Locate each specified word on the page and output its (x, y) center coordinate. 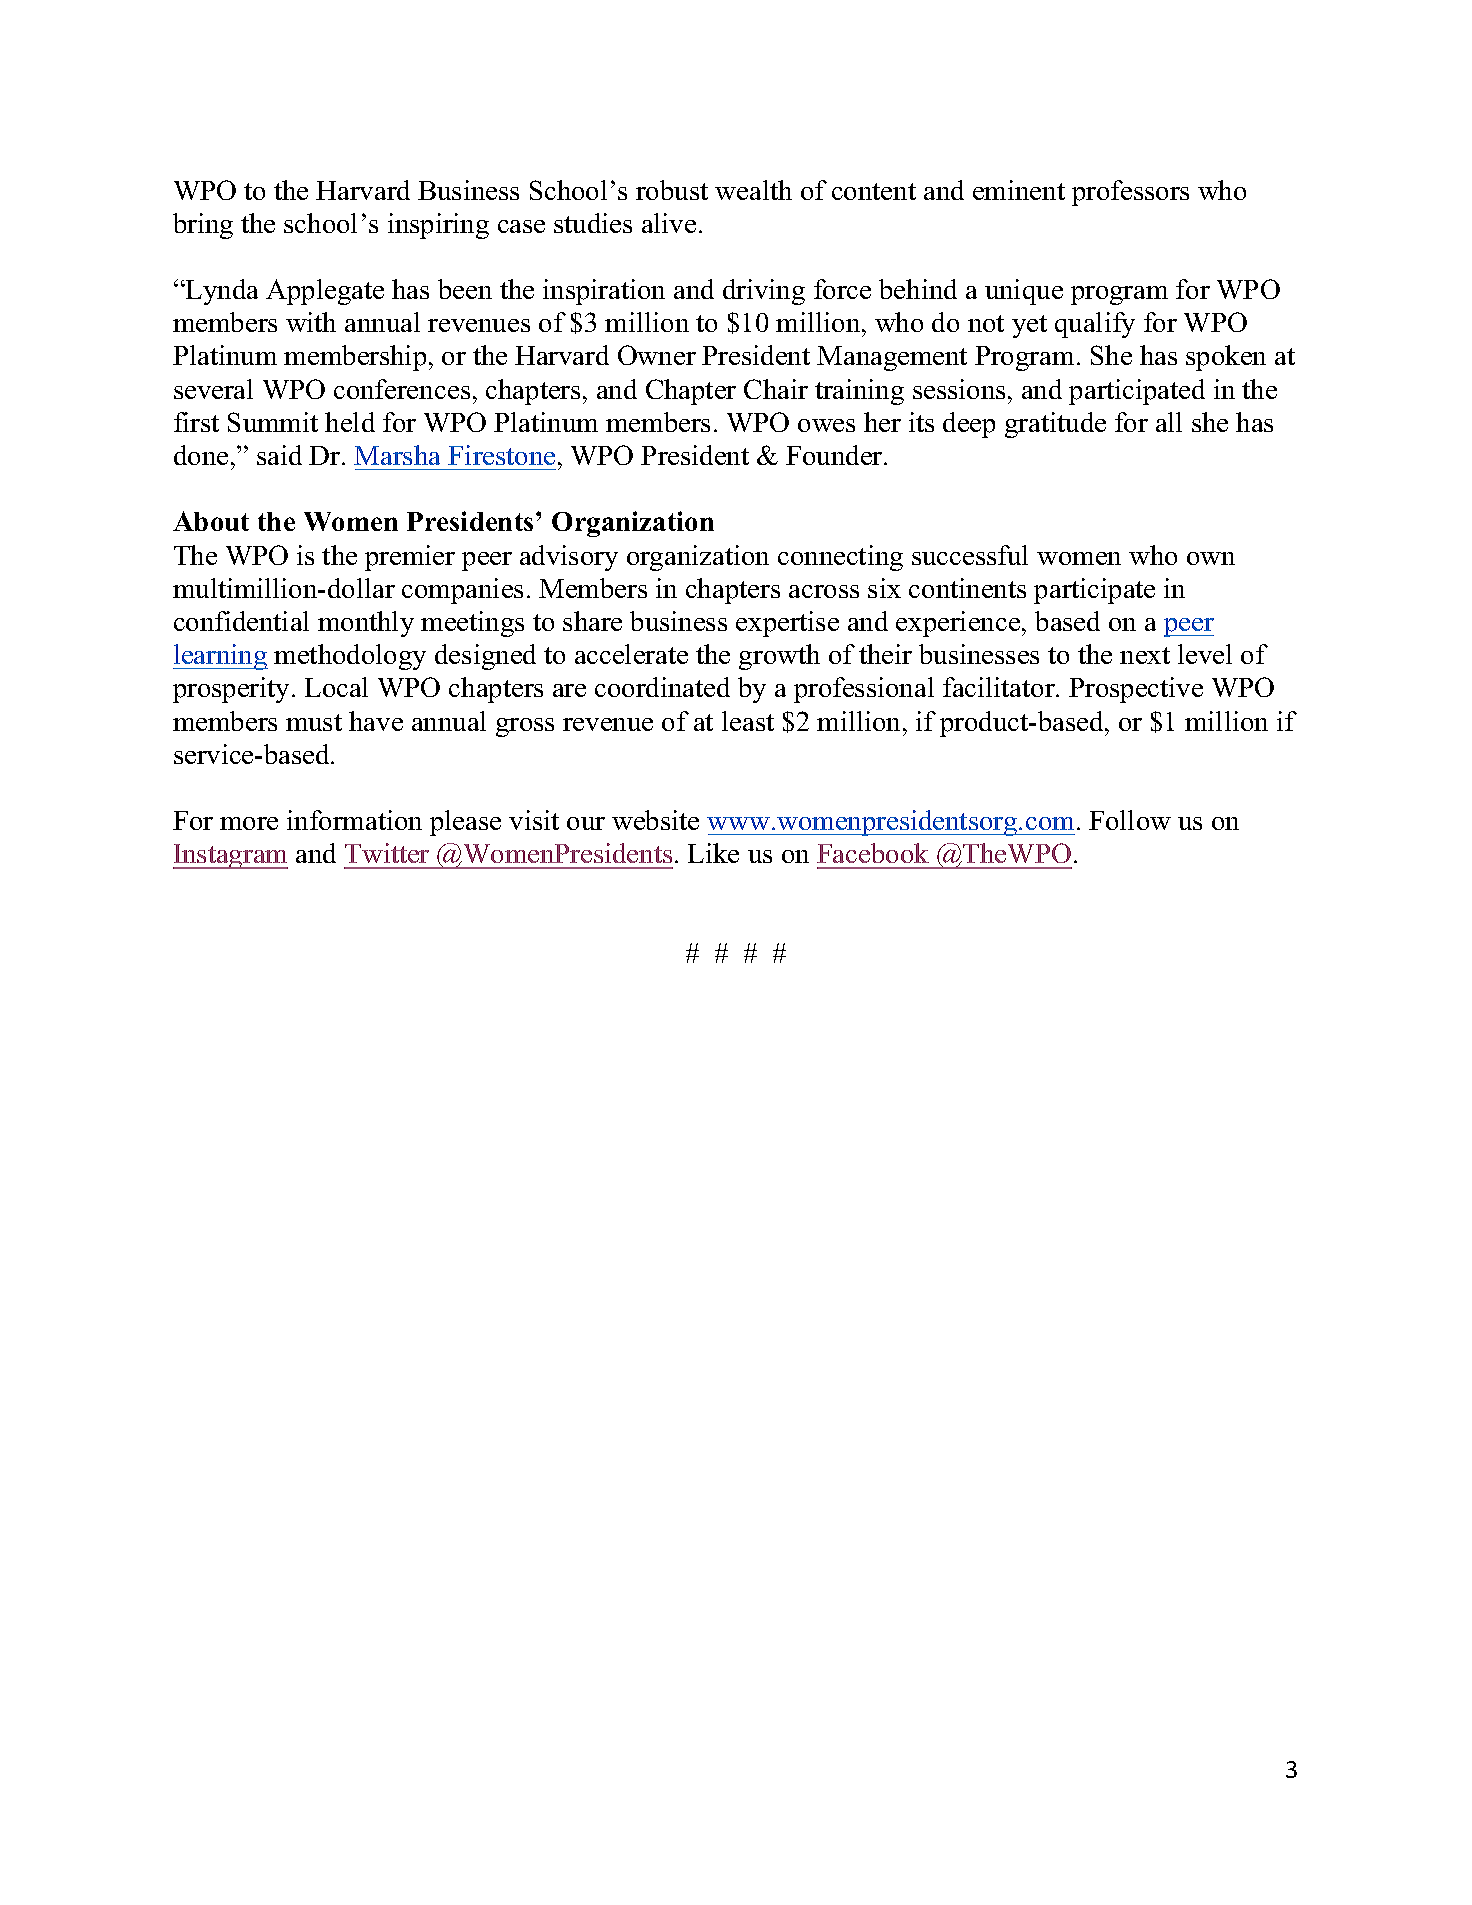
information (354, 820)
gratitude (1055, 425)
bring (203, 226)
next (1145, 655)
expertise (787, 624)
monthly (366, 624)
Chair (776, 389)
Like (713, 853)
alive (669, 223)
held (350, 422)
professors (1130, 193)
